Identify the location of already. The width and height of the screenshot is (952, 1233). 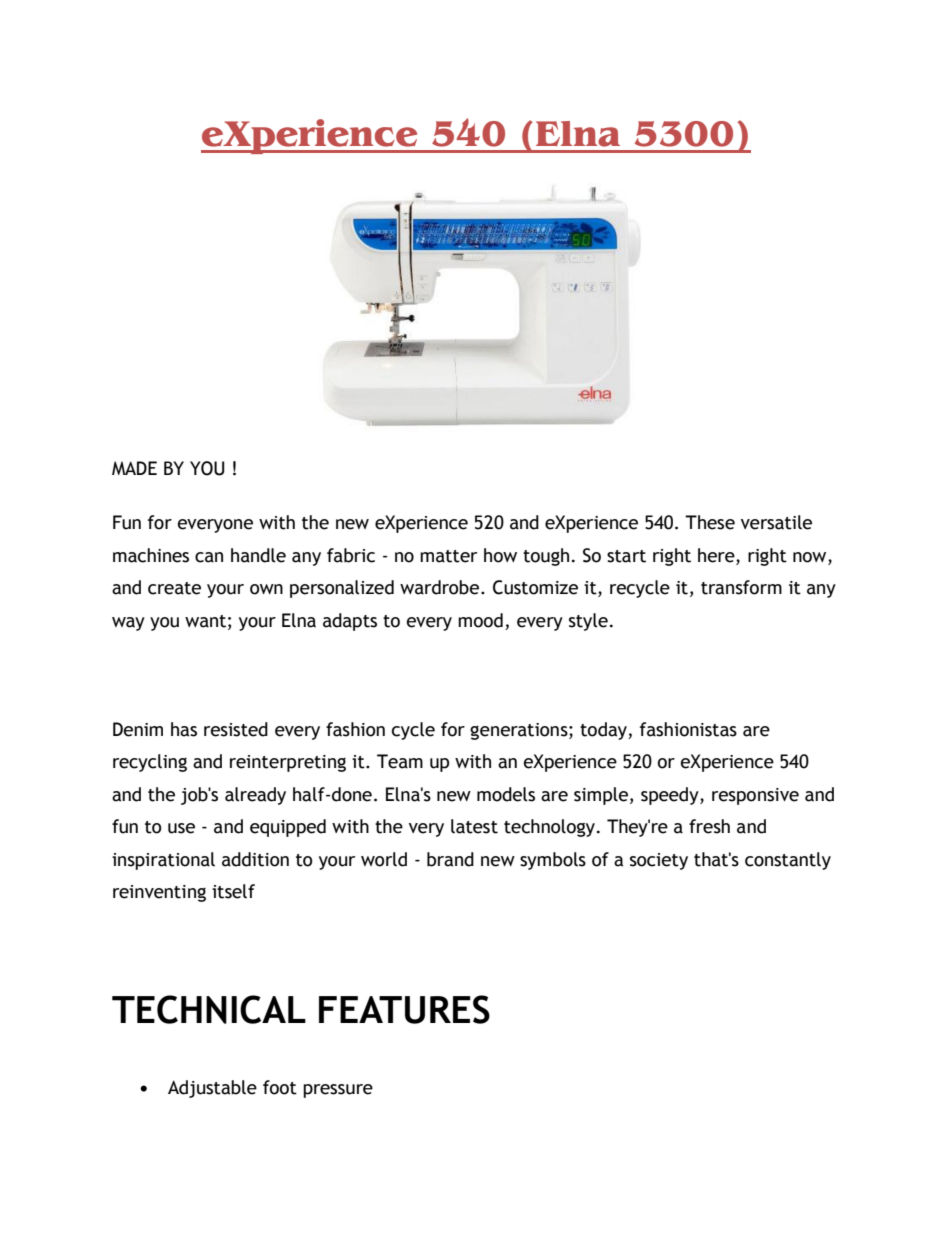
(255, 796).
